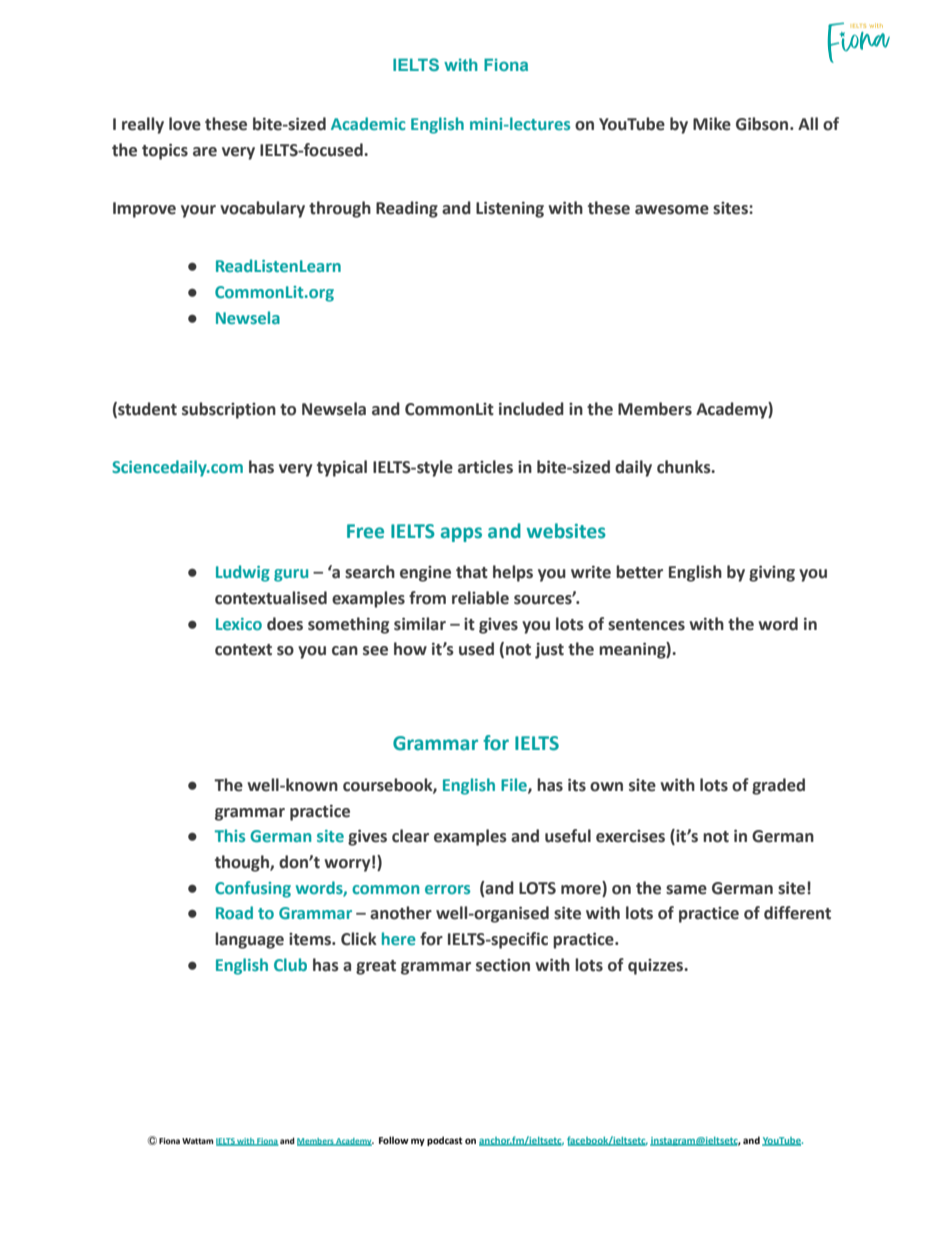 Image resolution: width=952 pixels, height=1233 pixels. I want to click on Follow, so click(394, 1140).
